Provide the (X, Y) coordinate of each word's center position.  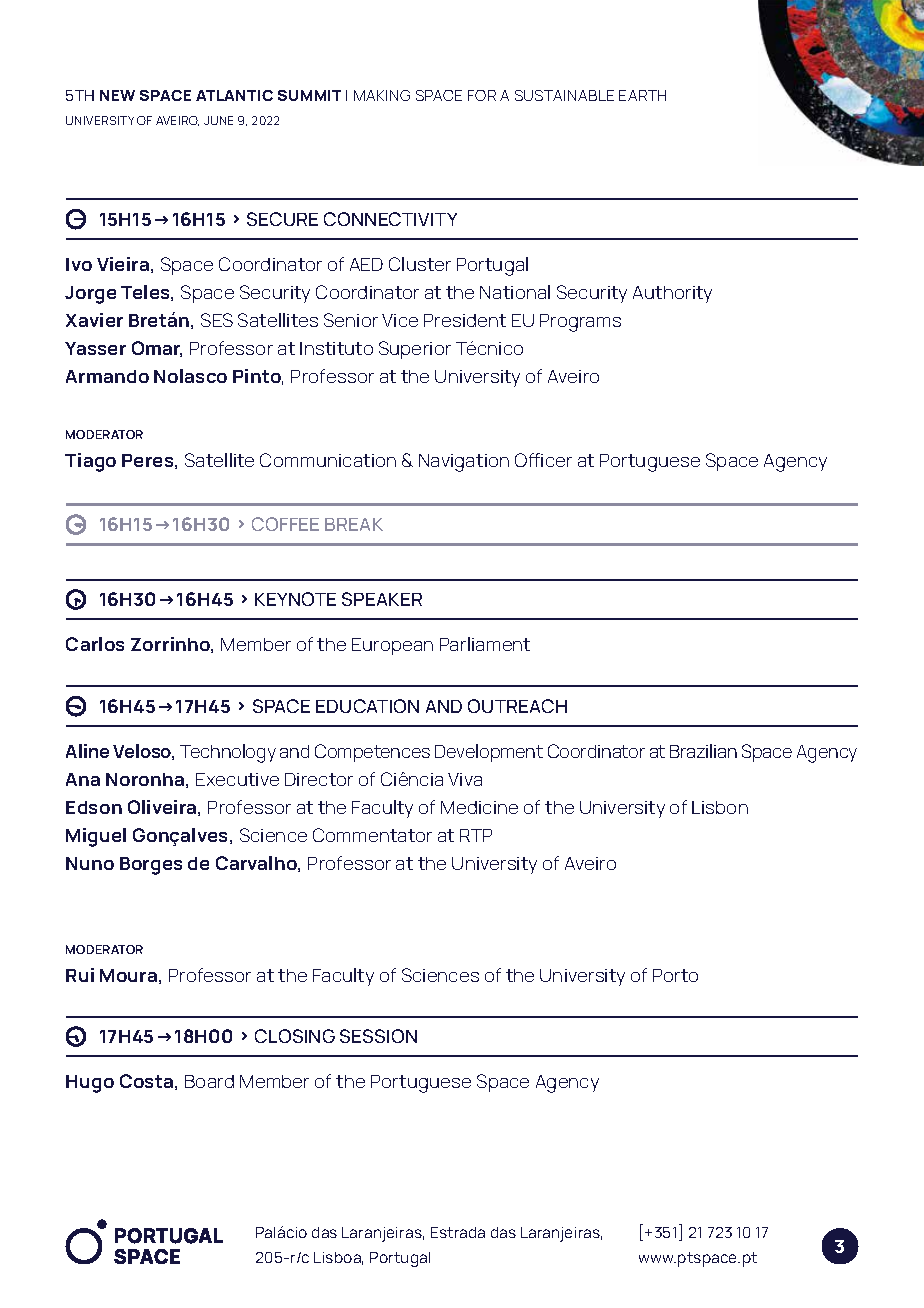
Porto (675, 975)
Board (209, 1081)
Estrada (458, 1232)
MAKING (382, 95)
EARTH (642, 95)
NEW (117, 95)
